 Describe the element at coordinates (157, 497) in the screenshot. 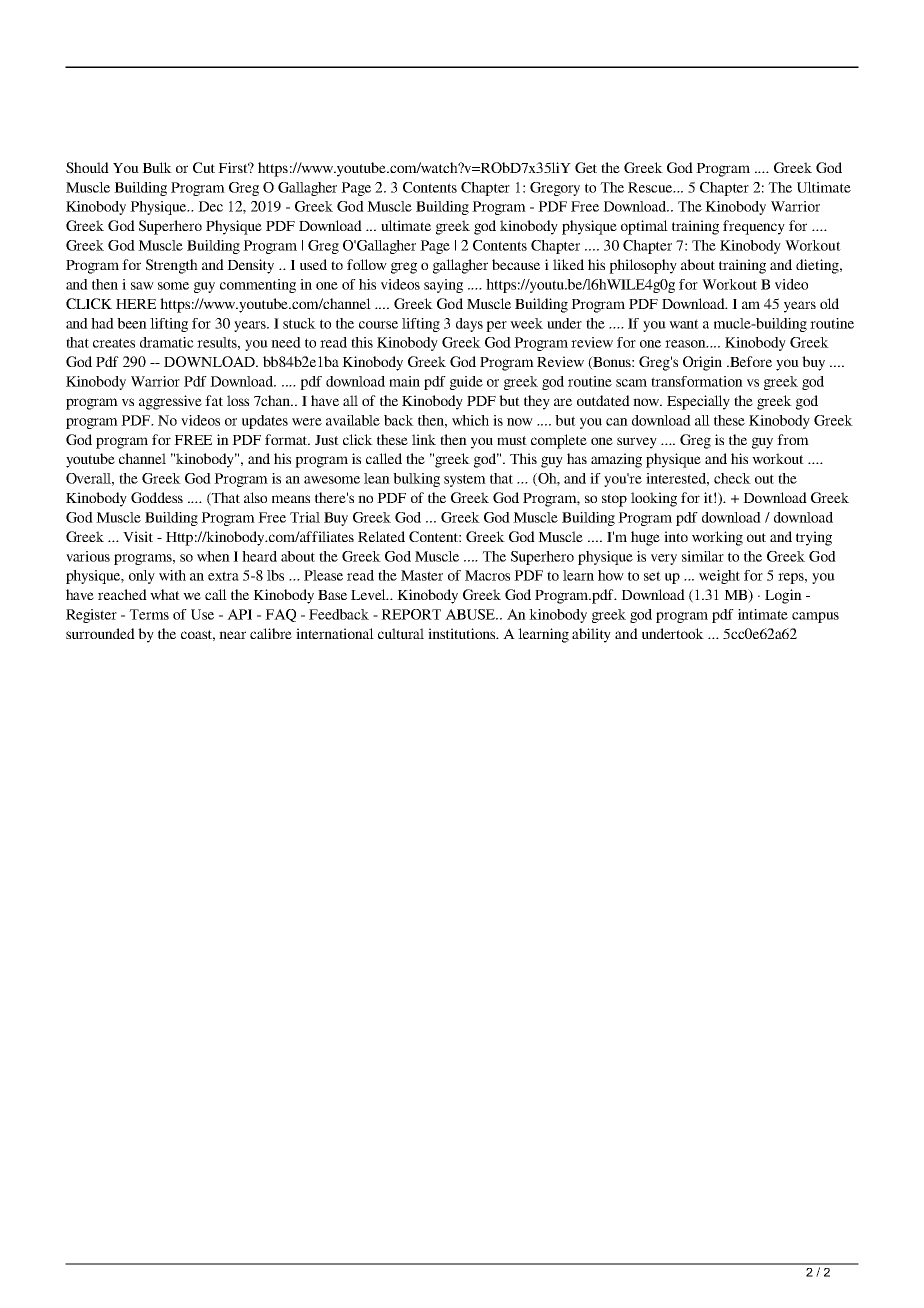

I see `Goddess` at that location.
